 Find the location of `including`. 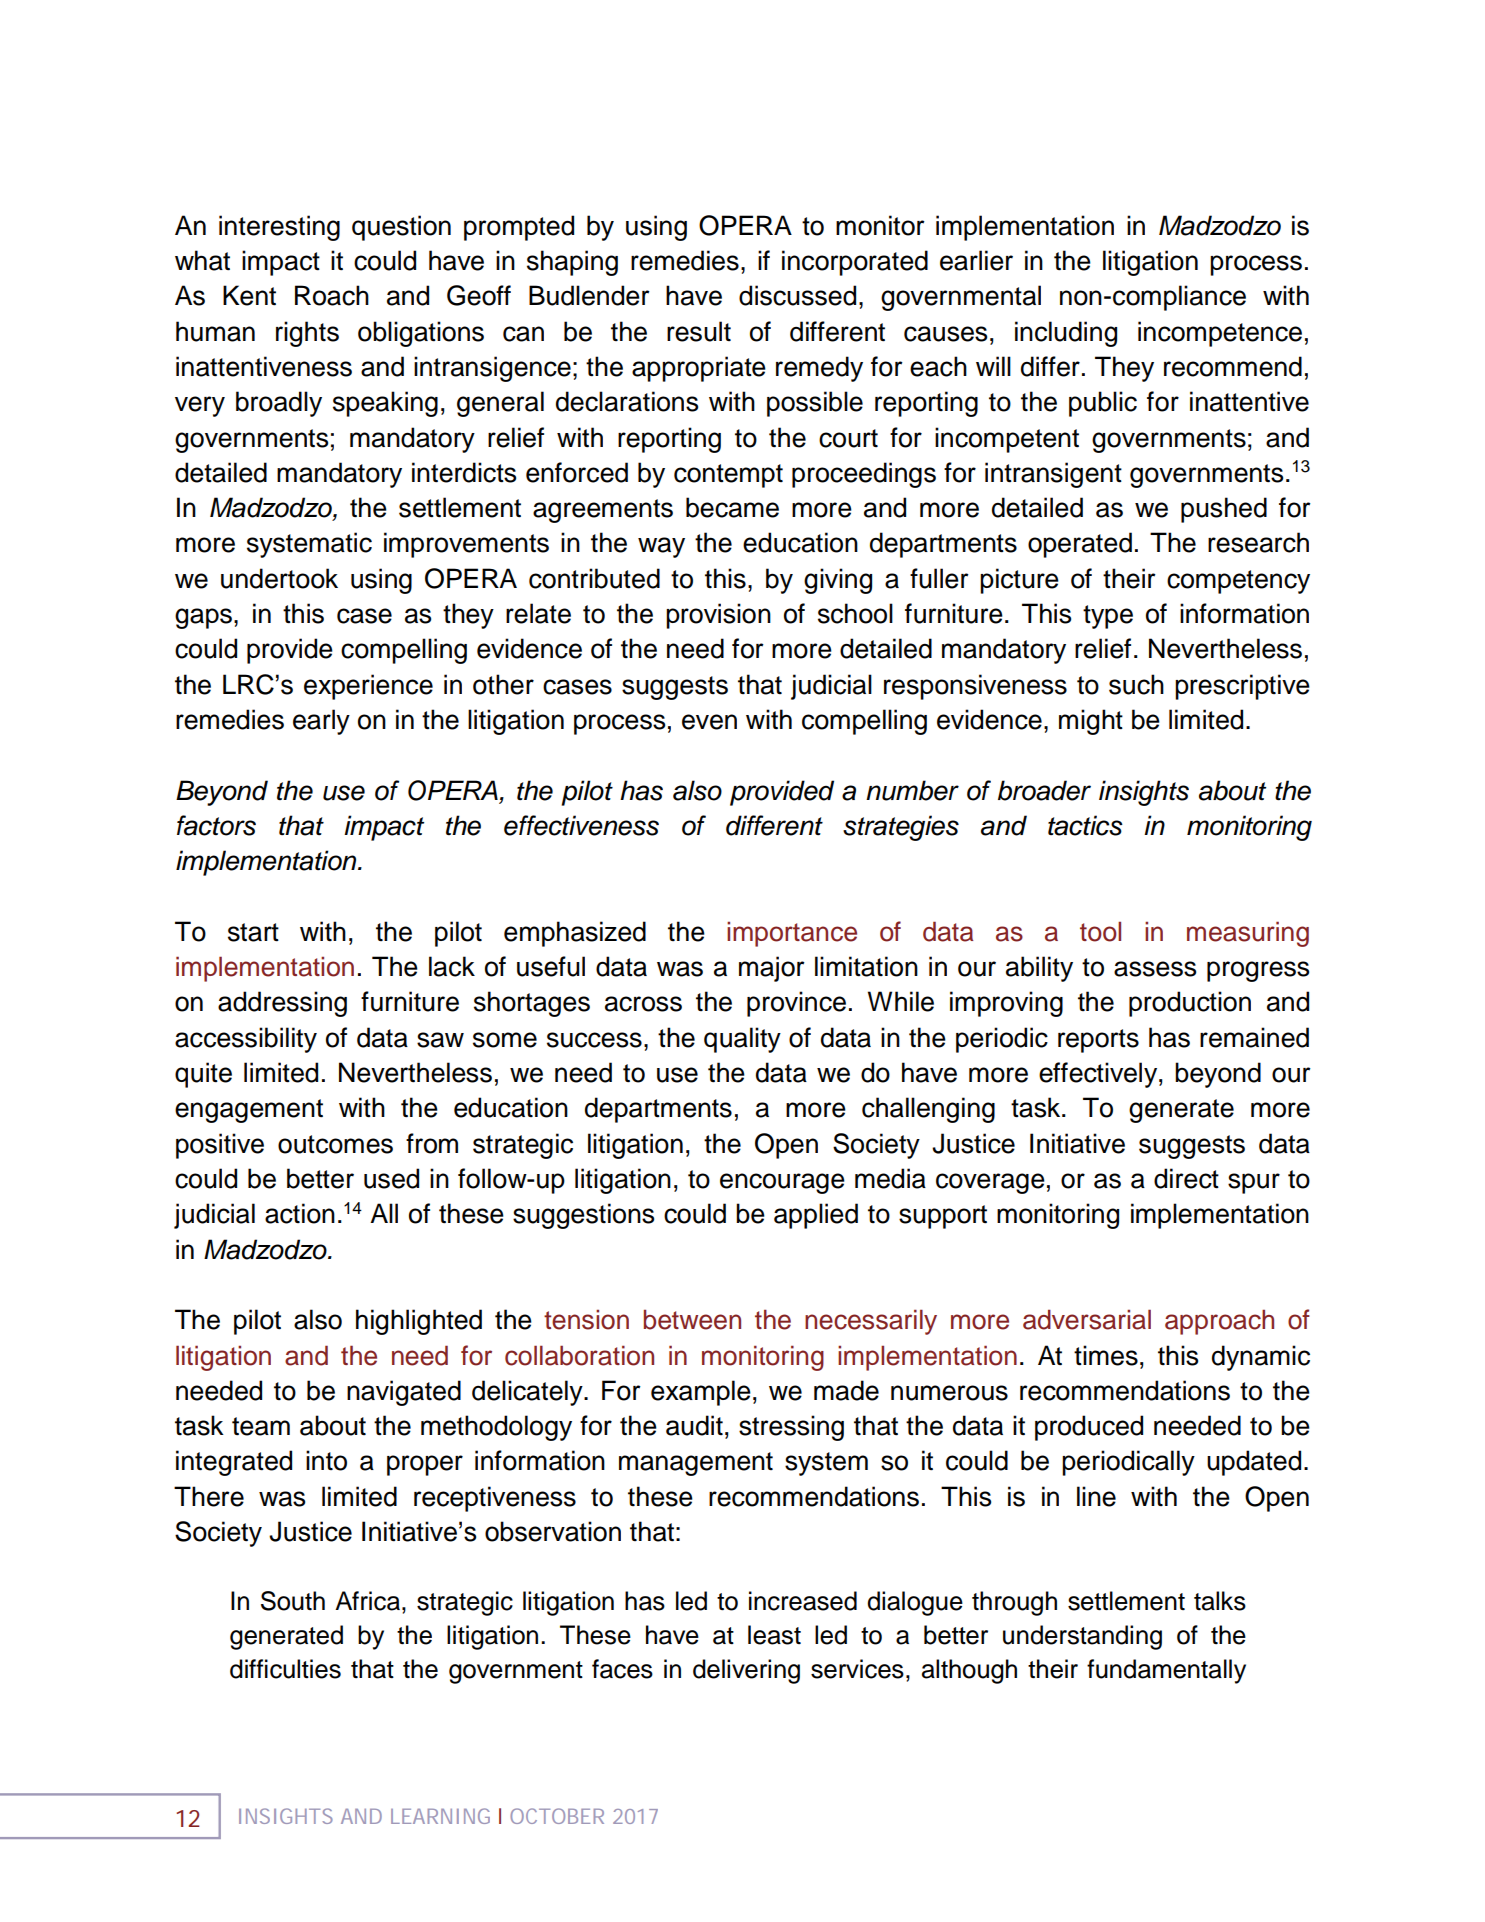

including is located at coordinates (1066, 334).
